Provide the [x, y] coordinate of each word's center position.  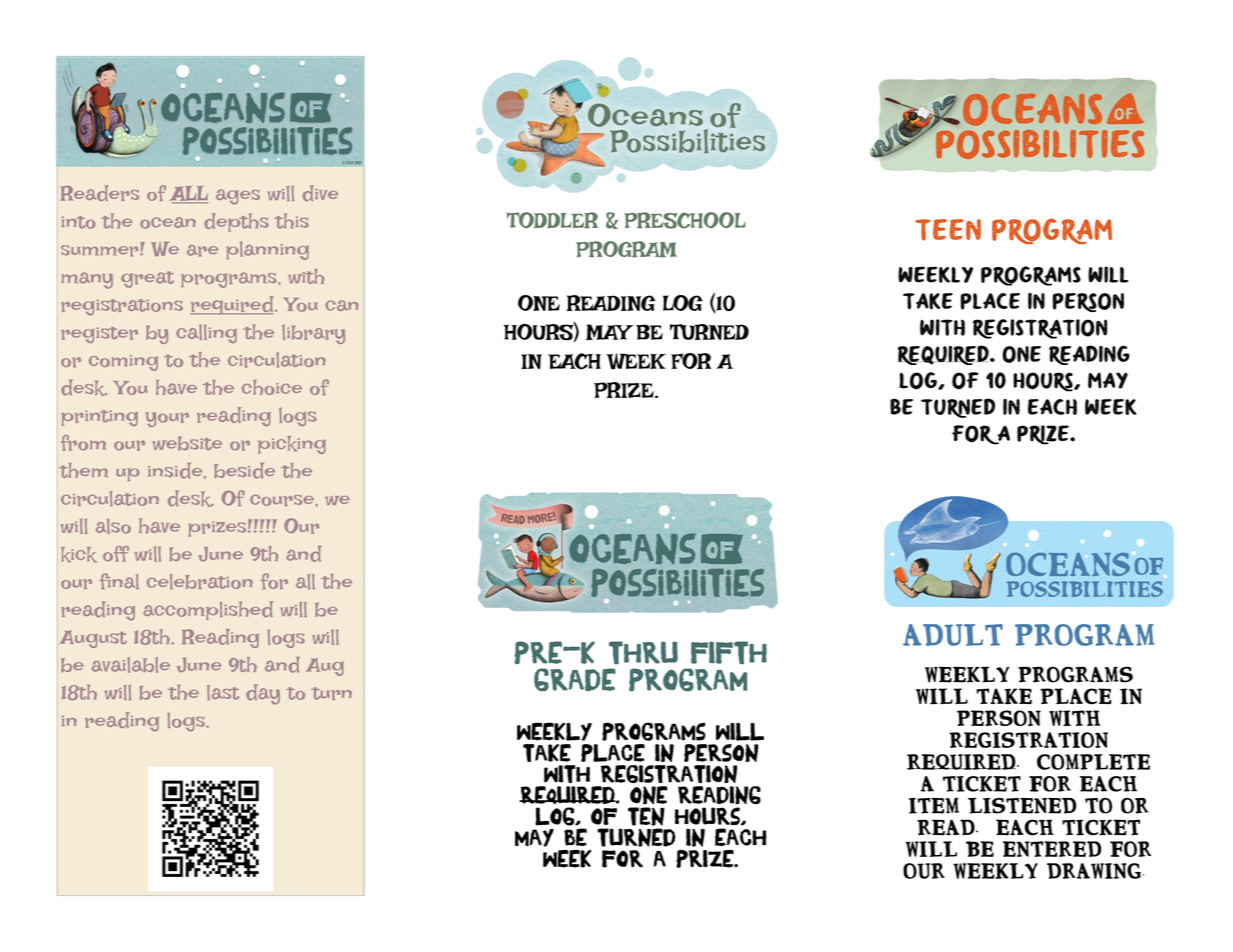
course [283, 500]
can [342, 305]
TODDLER [552, 220]
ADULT [953, 635]
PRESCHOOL [685, 220]
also [113, 526]
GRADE [575, 679]
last [223, 692]
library [313, 334]
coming [123, 363]
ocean [168, 223]
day [263, 694]
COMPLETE [1093, 762]
